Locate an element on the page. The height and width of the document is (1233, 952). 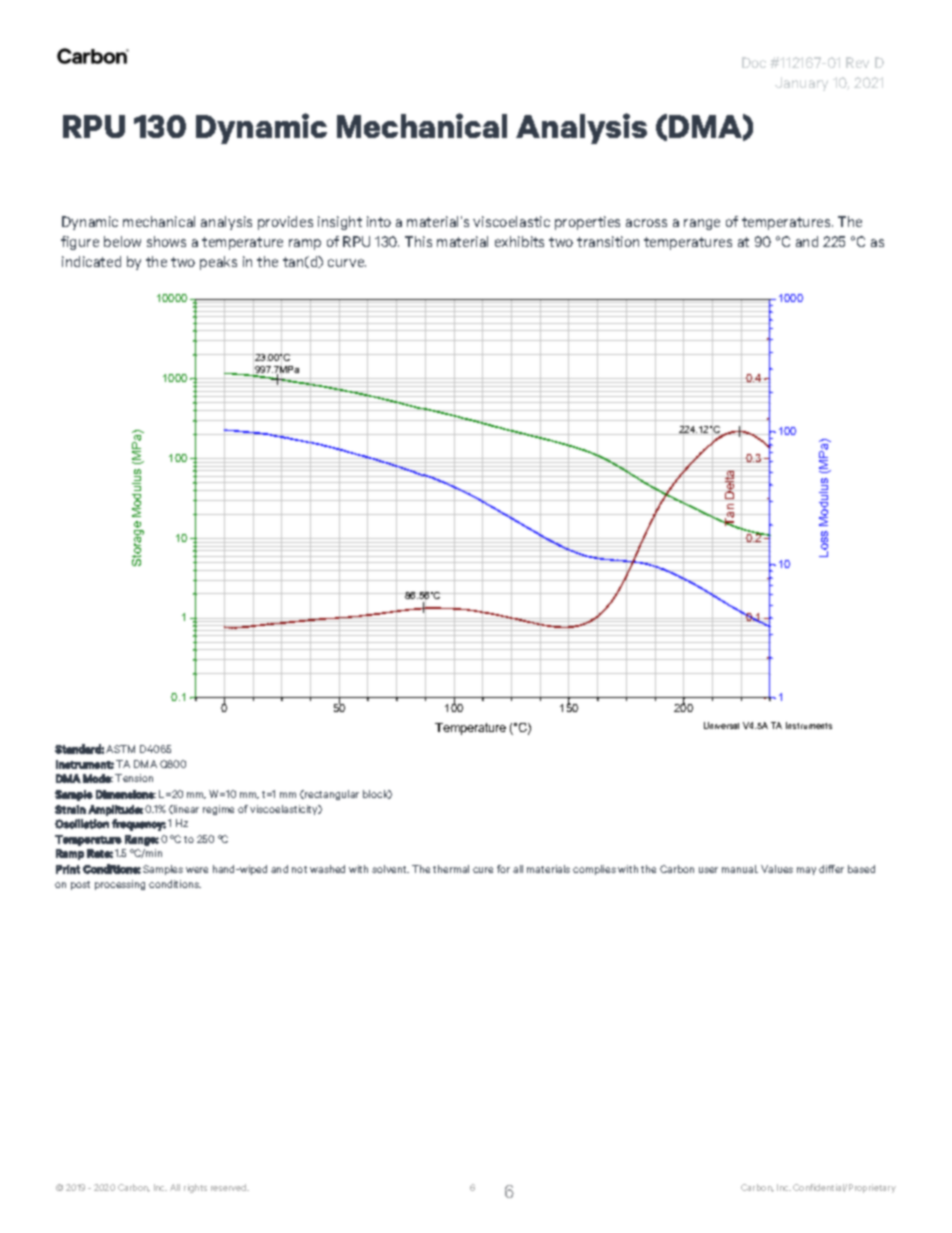
into is located at coordinates (379, 221).
